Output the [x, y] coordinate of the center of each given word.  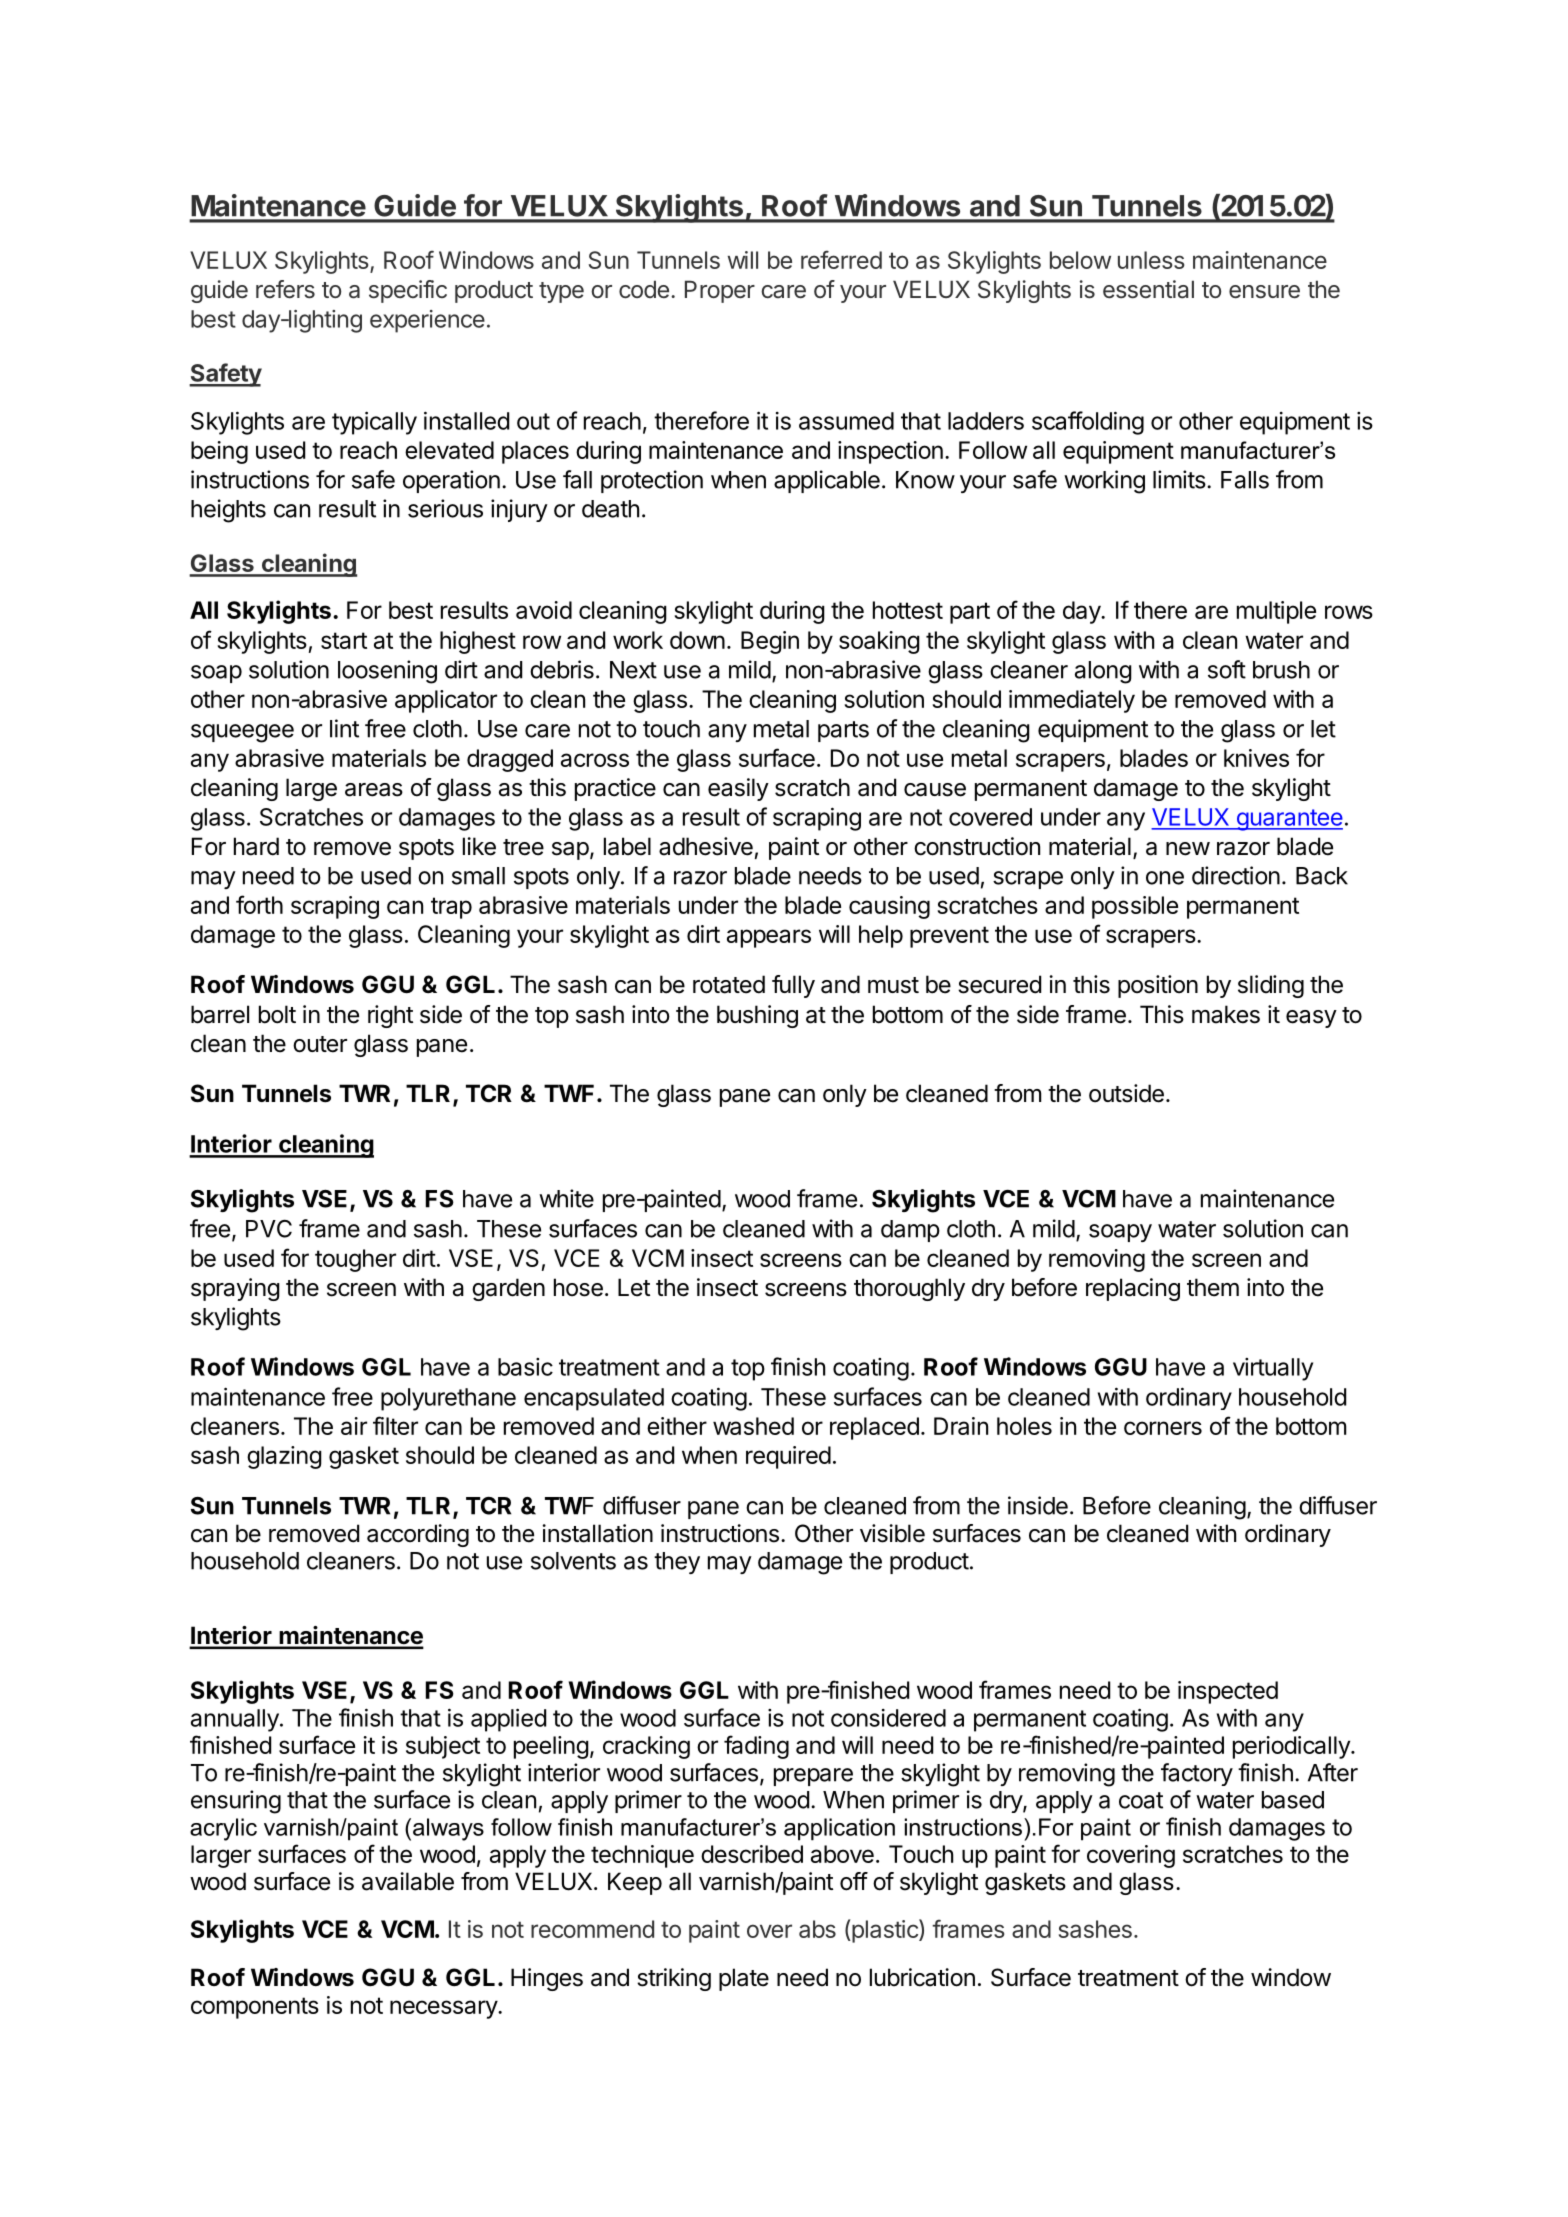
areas [374, 790]
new [1188, 849]
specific [408, 291]
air [354, 1426]
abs [817, 1929]
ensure [1264, 292]
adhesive [706, 846]
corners [1163, 1428]
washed [753, 1426]
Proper [720, 291]
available [408, 1881]
